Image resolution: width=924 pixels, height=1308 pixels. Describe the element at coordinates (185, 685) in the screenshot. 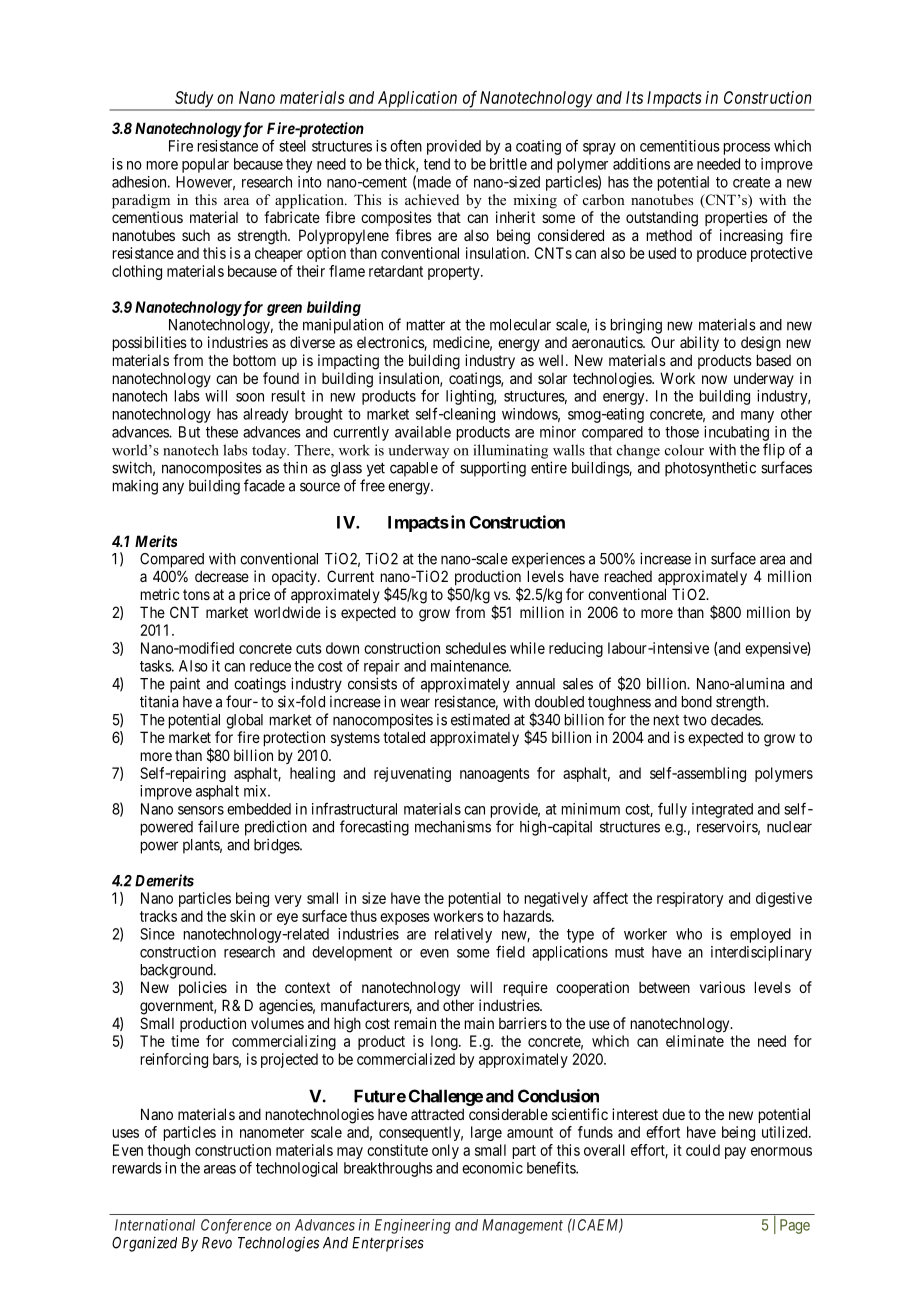

I see `paint` at that location.
